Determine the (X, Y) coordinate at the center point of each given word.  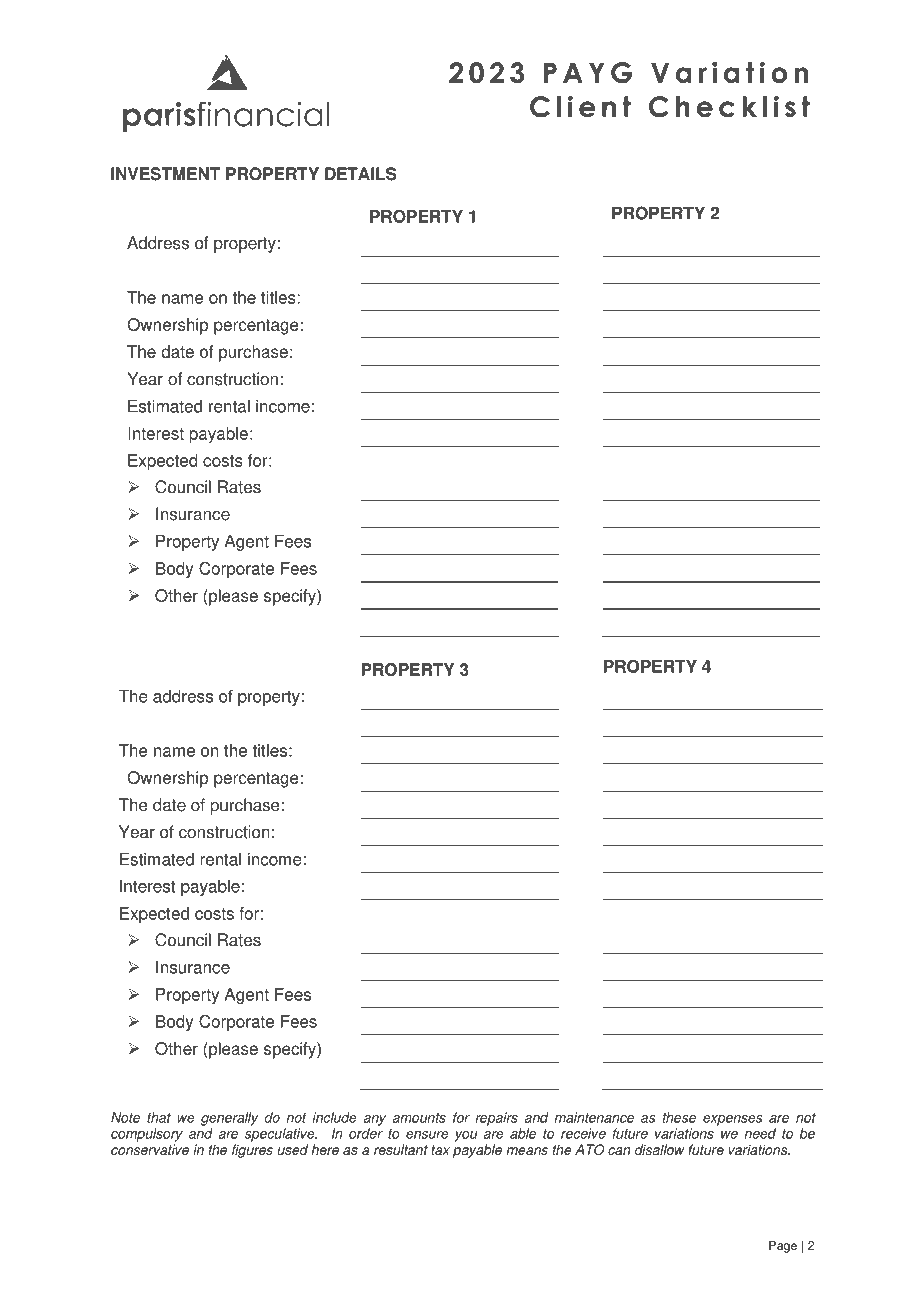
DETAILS (361, 174)
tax (440, 1150)
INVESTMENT (165, 174)
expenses (733, 1120)
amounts (419, 1118)
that (159, 1117)
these (679, 1117)
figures (252, 1151)
